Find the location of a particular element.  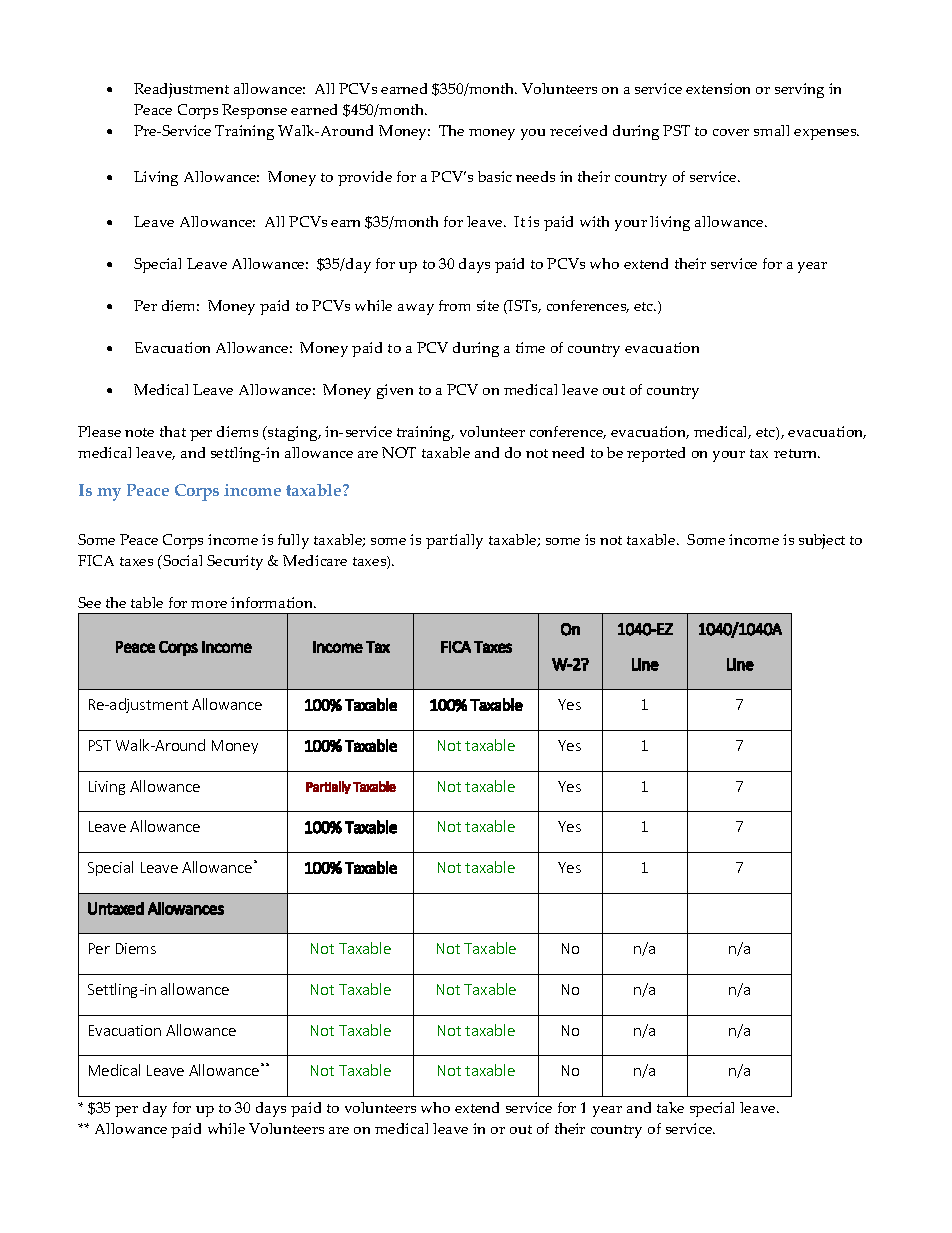

Untaxed is located at coordinates (116, 908).
